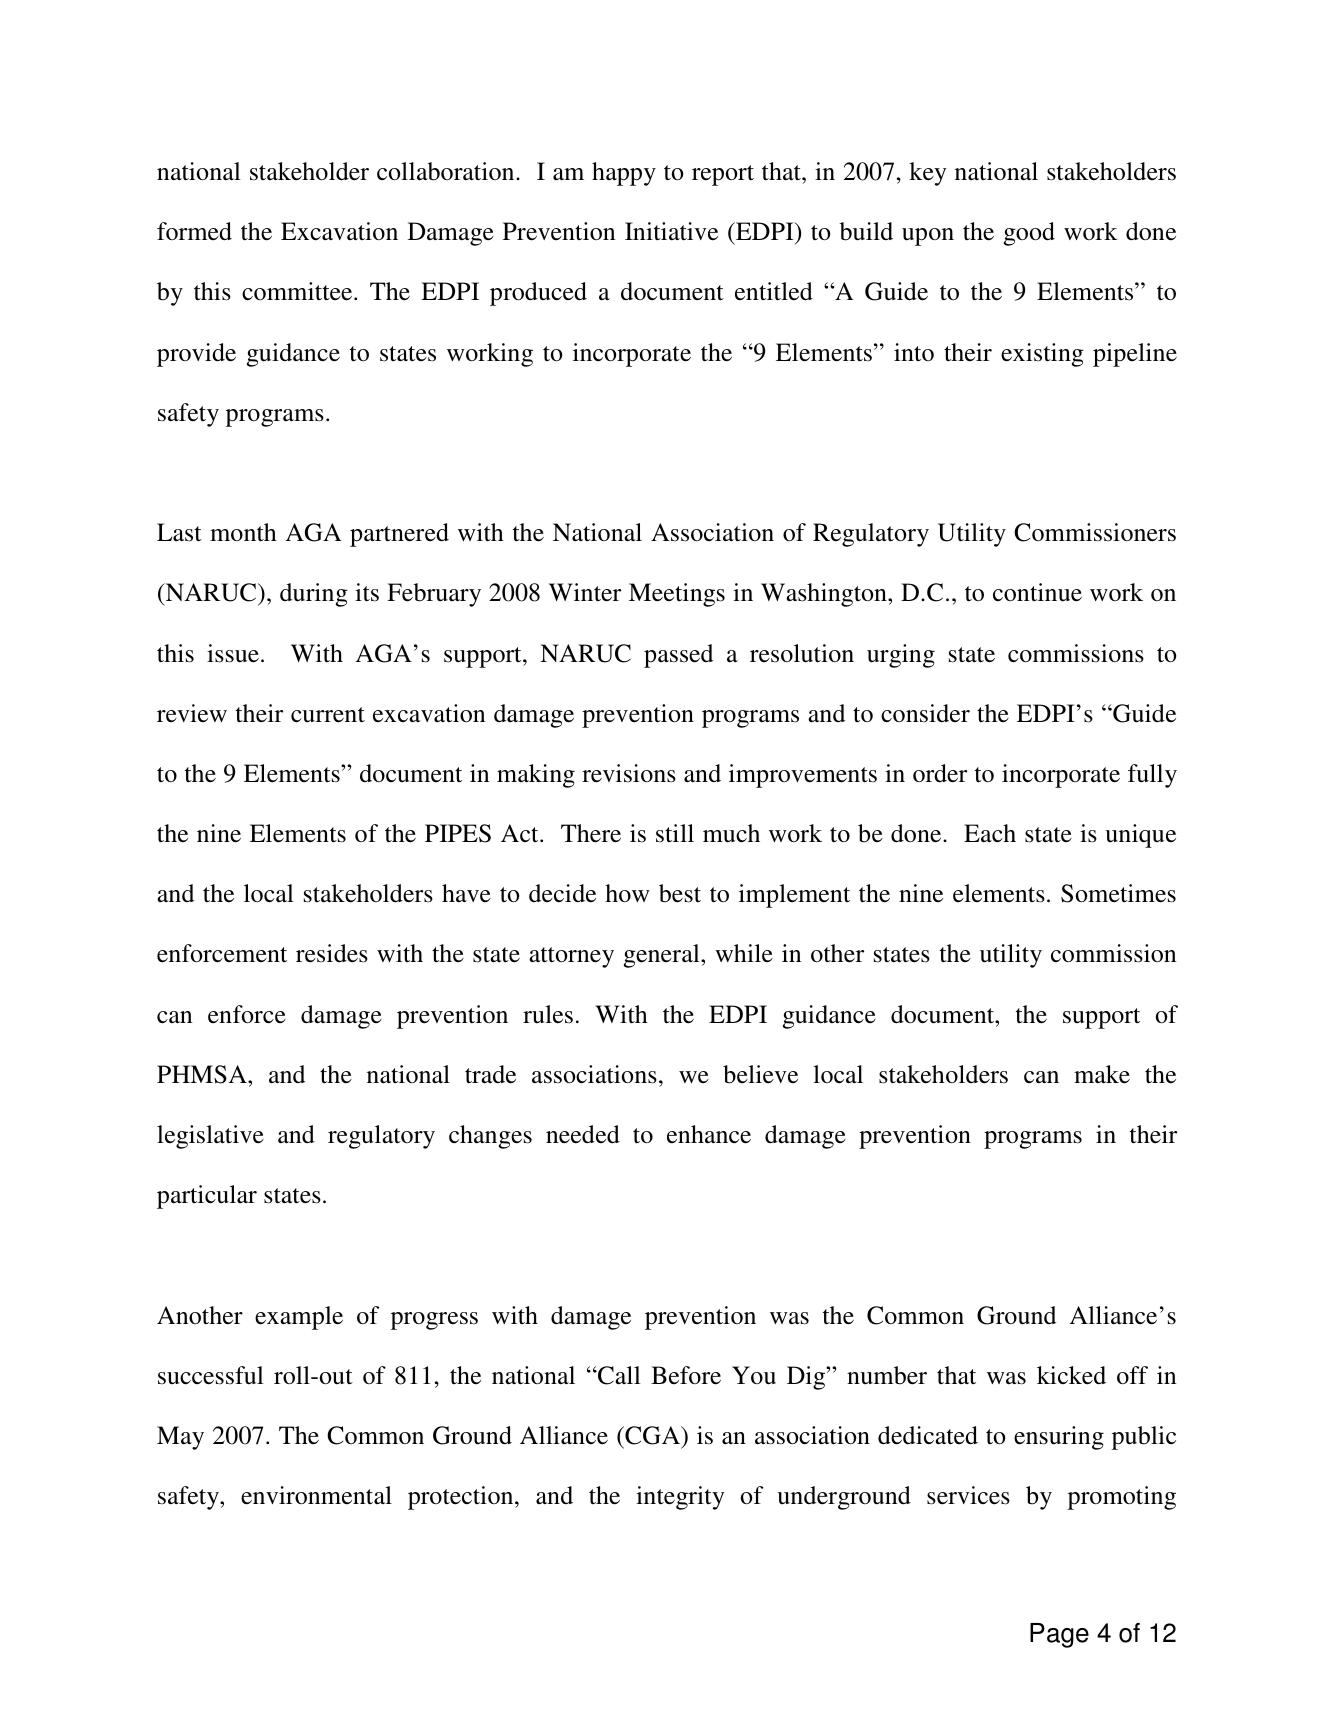 This screenshot has width=1334, height=1727. I want to click on continue, so click(1037, 592).
